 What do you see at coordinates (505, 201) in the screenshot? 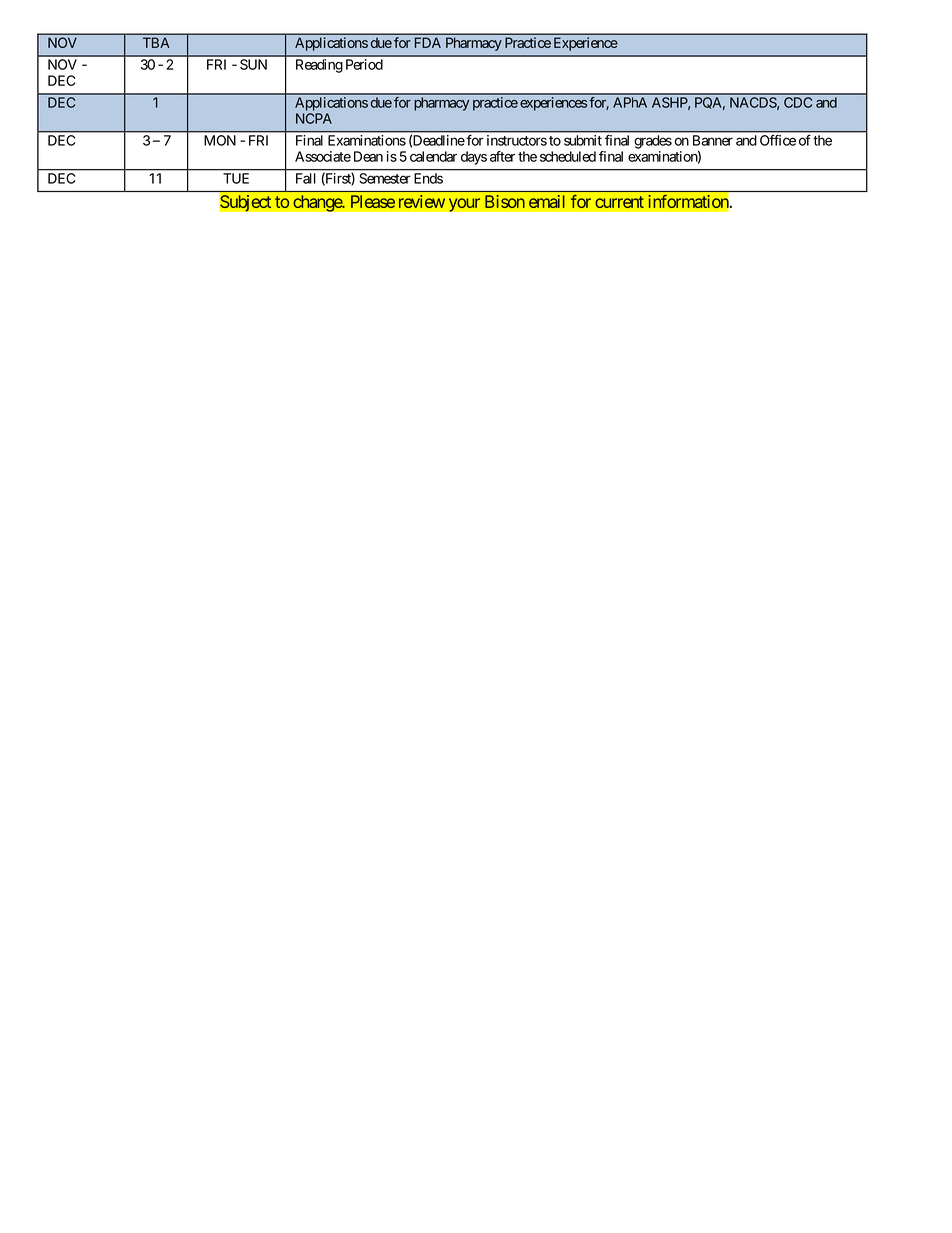
I see `Bison` at bounding box center [505, 201].
